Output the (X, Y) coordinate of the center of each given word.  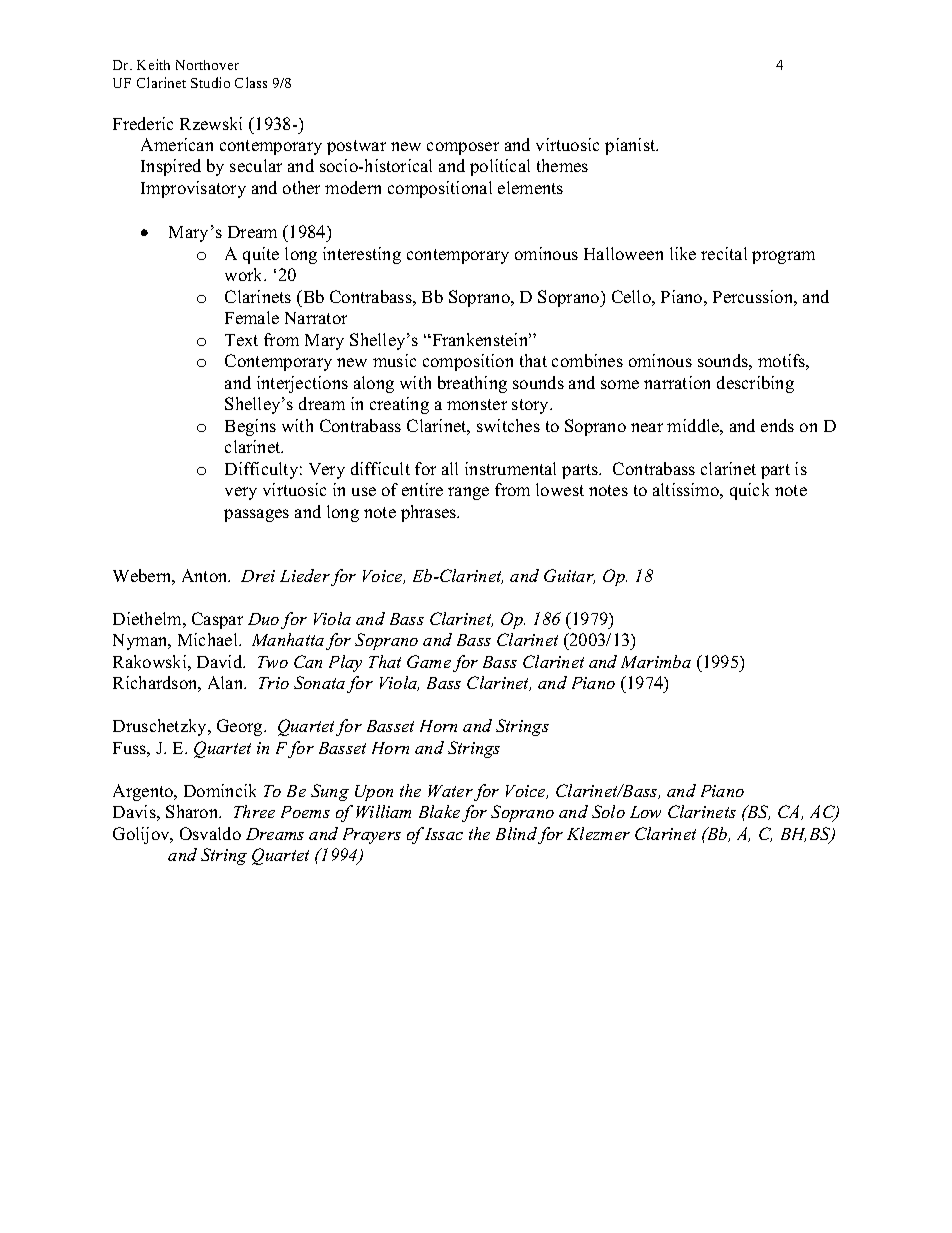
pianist (631, 146)
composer (463, 148)
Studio (210, 82)
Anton (206, 575)
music (394, 360)
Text (241, 340)
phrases (430, 513)
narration (677, 382)
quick (749, 491)
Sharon (193, 811)
